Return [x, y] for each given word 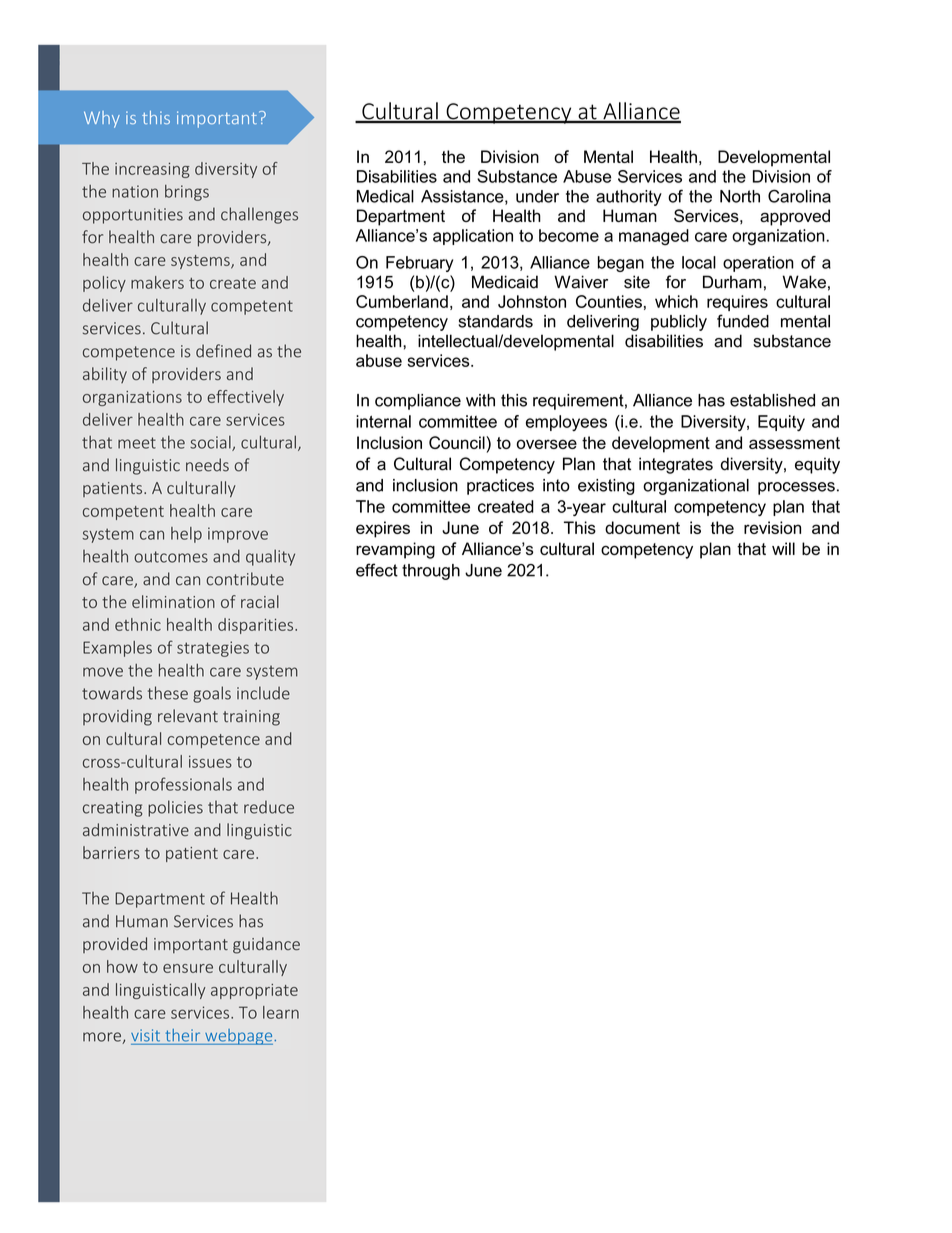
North [740, 196]
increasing [152, 170]
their [183, 1035]
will [783, 548]
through [431, 572]
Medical [385, 196]
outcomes [171, 557]
